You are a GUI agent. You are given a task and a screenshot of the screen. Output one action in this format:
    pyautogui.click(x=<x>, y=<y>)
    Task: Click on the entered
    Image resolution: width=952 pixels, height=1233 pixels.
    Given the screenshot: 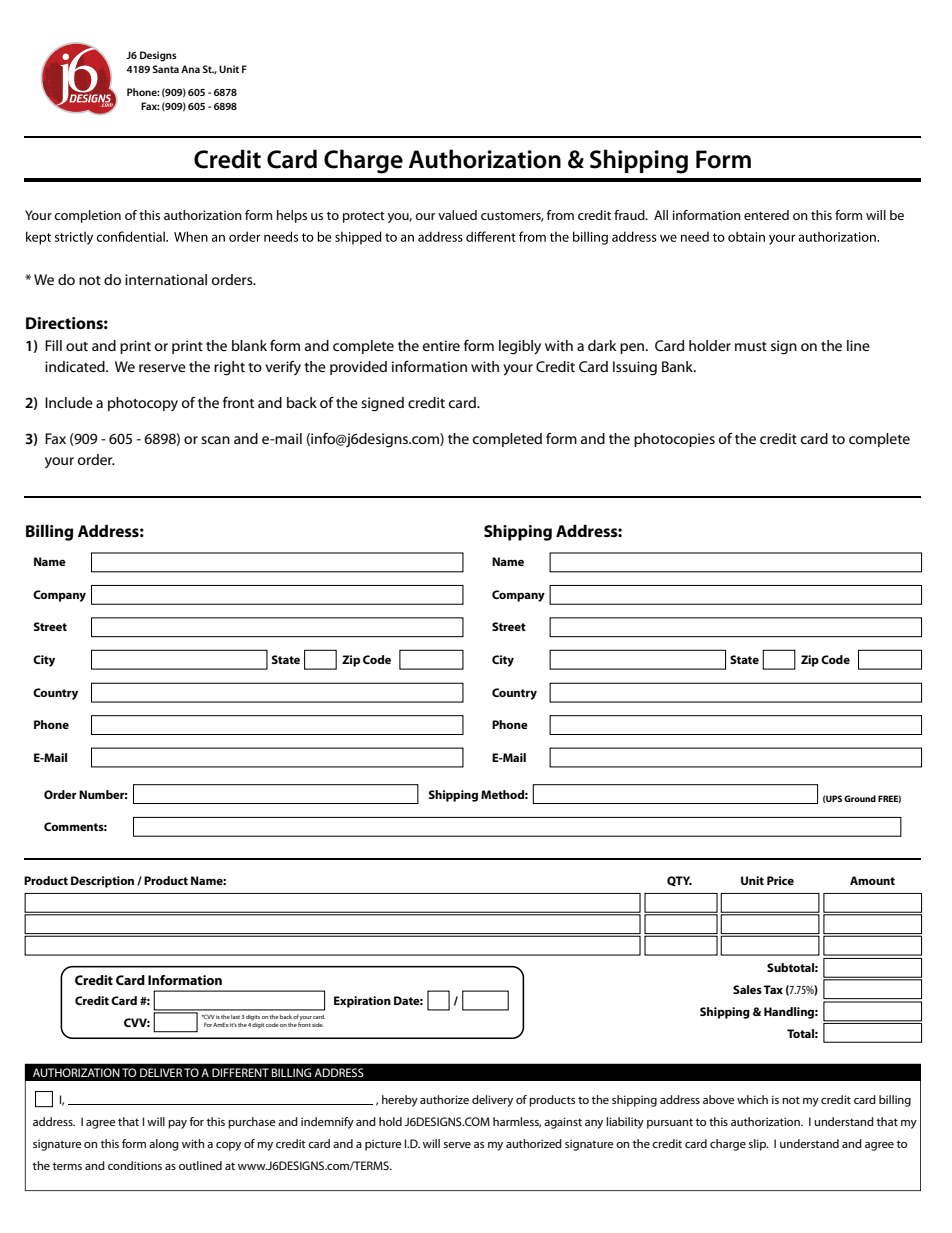 What is the action you would take?
    pyautogui.click(x=766, y=215)
